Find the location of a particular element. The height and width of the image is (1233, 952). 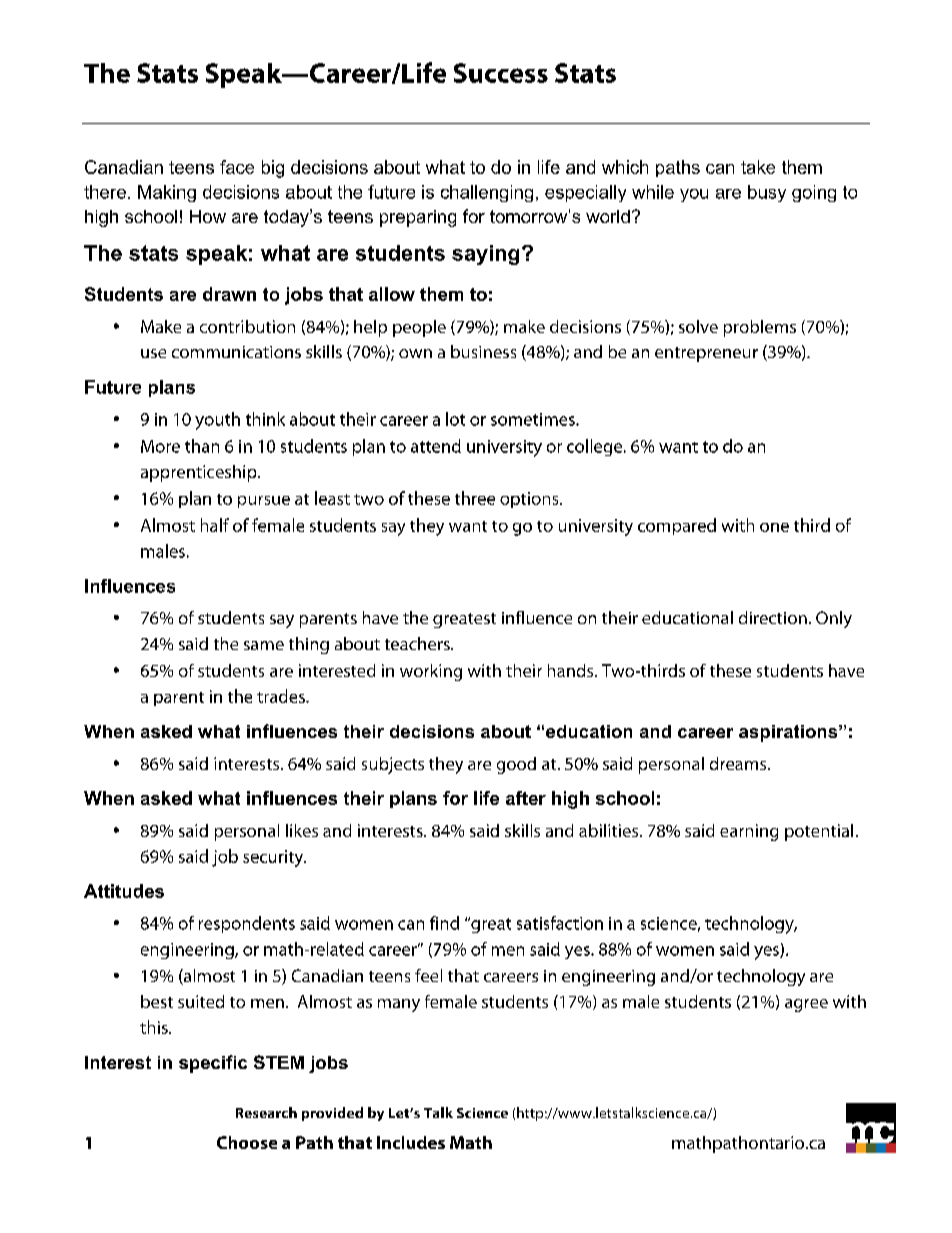

than is located at coordinates (202, 446).
